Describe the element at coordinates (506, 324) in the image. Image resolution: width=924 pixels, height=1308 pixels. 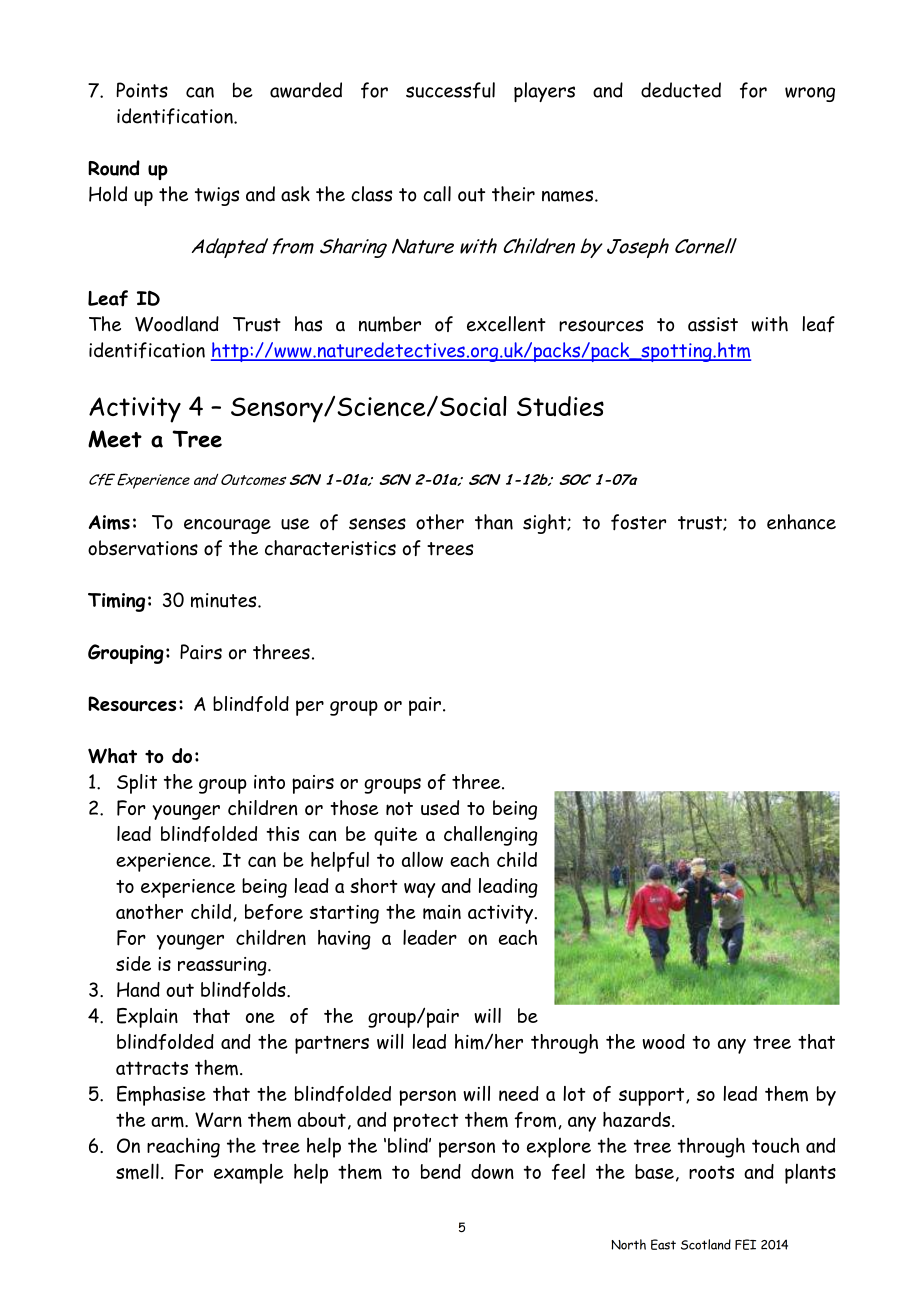
I see `excellent` at that location.
